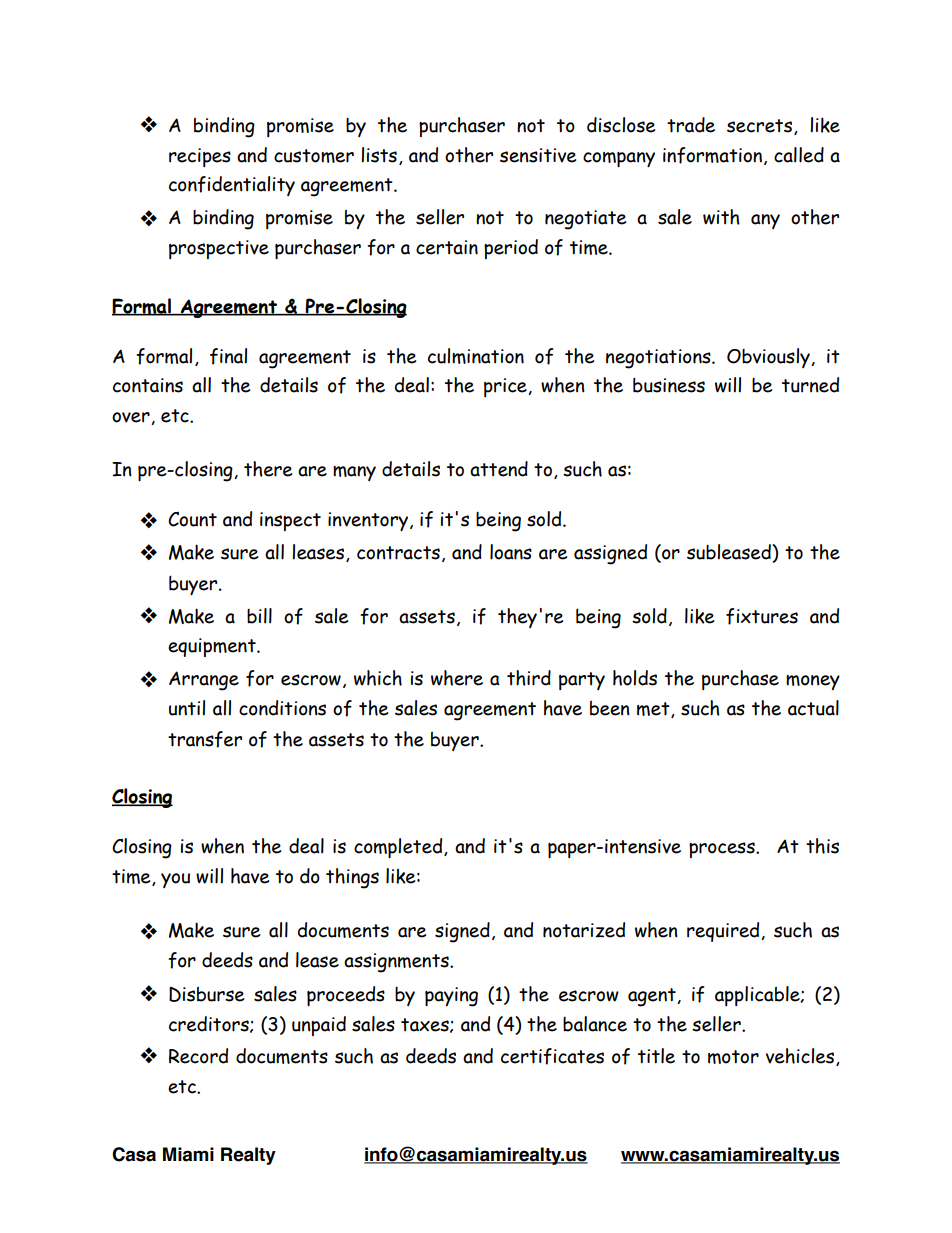  What do you see at coordinates (813, 708) in the screenshot?
I see `actual` at bounding box center [813, 708].
